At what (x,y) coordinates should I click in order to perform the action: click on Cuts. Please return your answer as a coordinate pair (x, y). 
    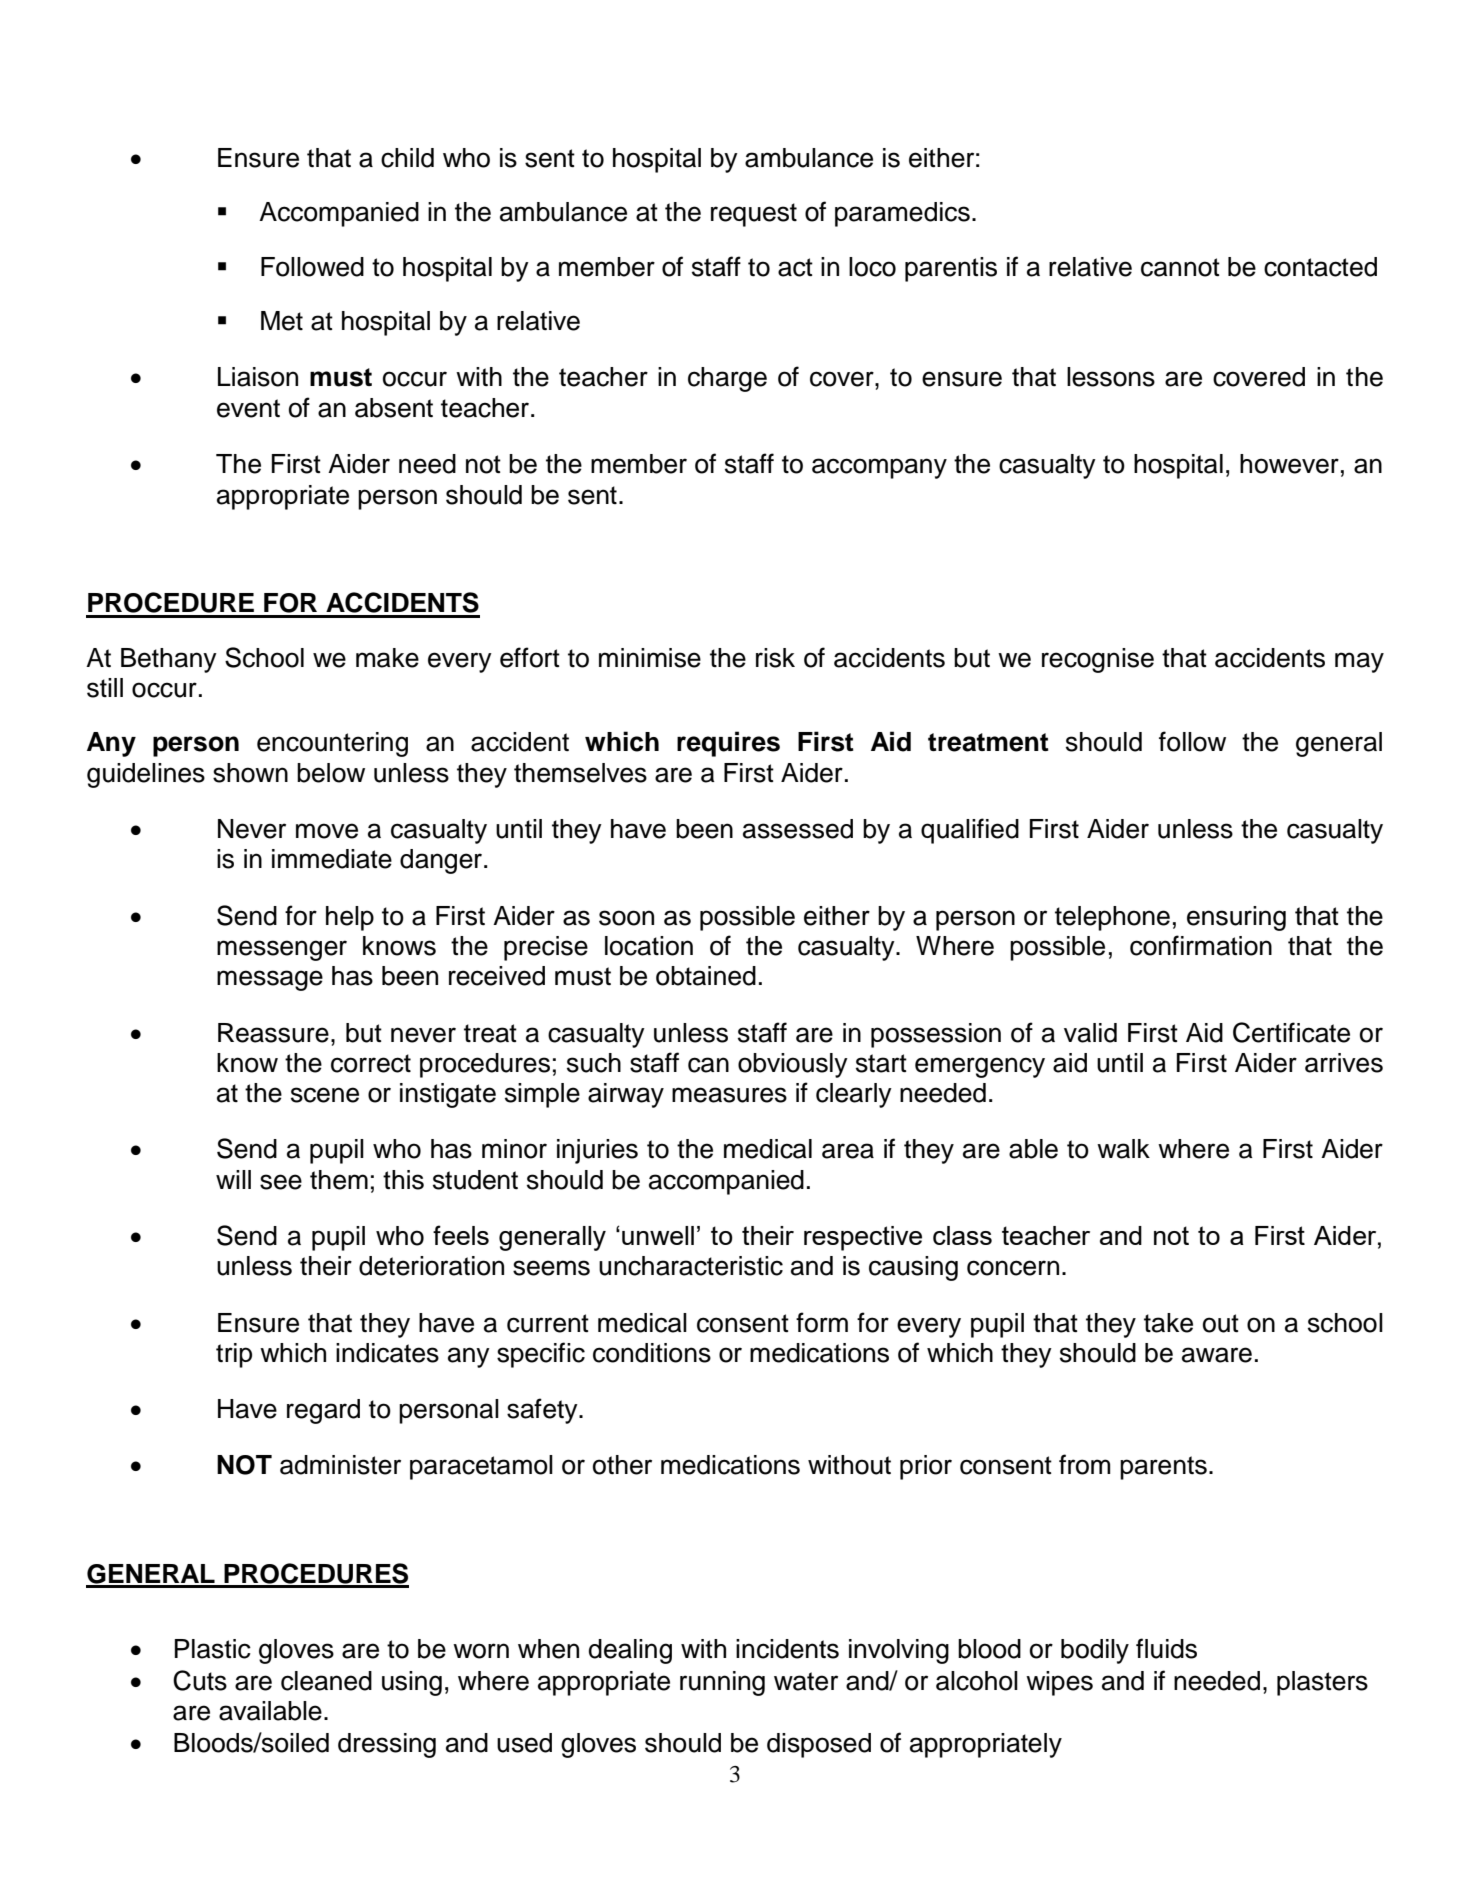
    Looking at the image, I should click on (200, 1680).
